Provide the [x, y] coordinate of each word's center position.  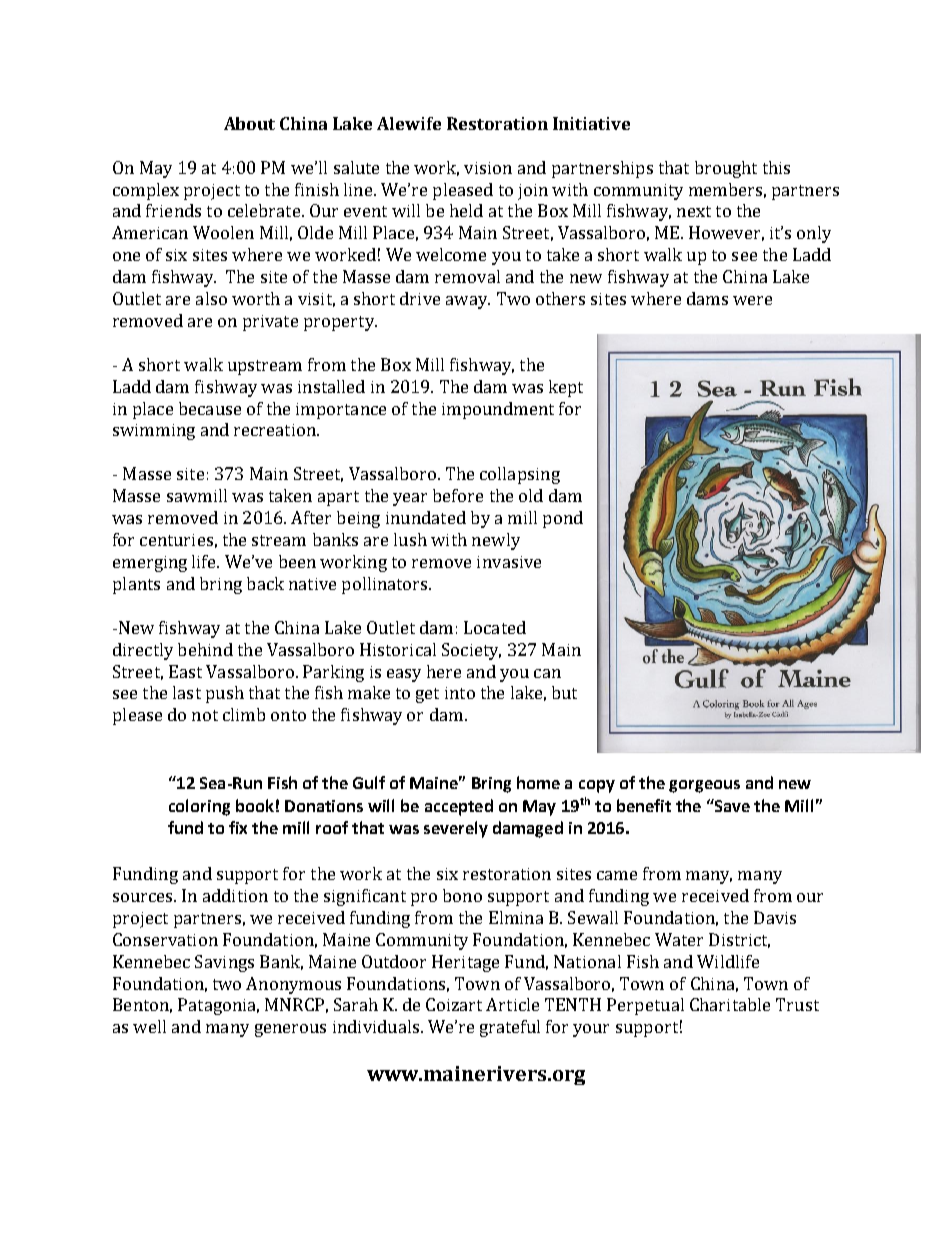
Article [512, 1004]
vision [488, 168]
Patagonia [218, 1006]
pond [563, 519]
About [249, 123]
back [265, 583]
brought [726, 169]
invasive [509, 562]
